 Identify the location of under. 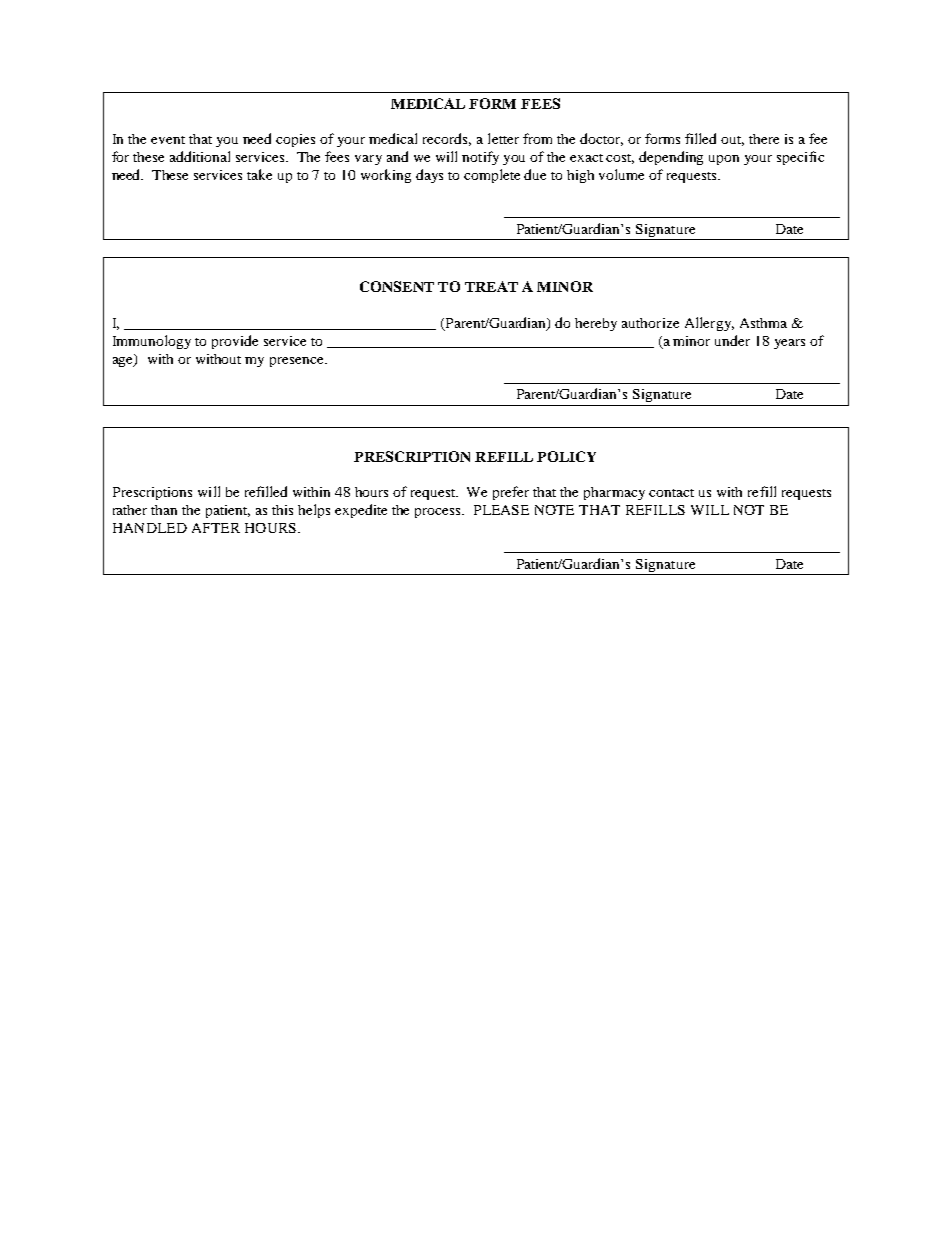
(732, 340).
